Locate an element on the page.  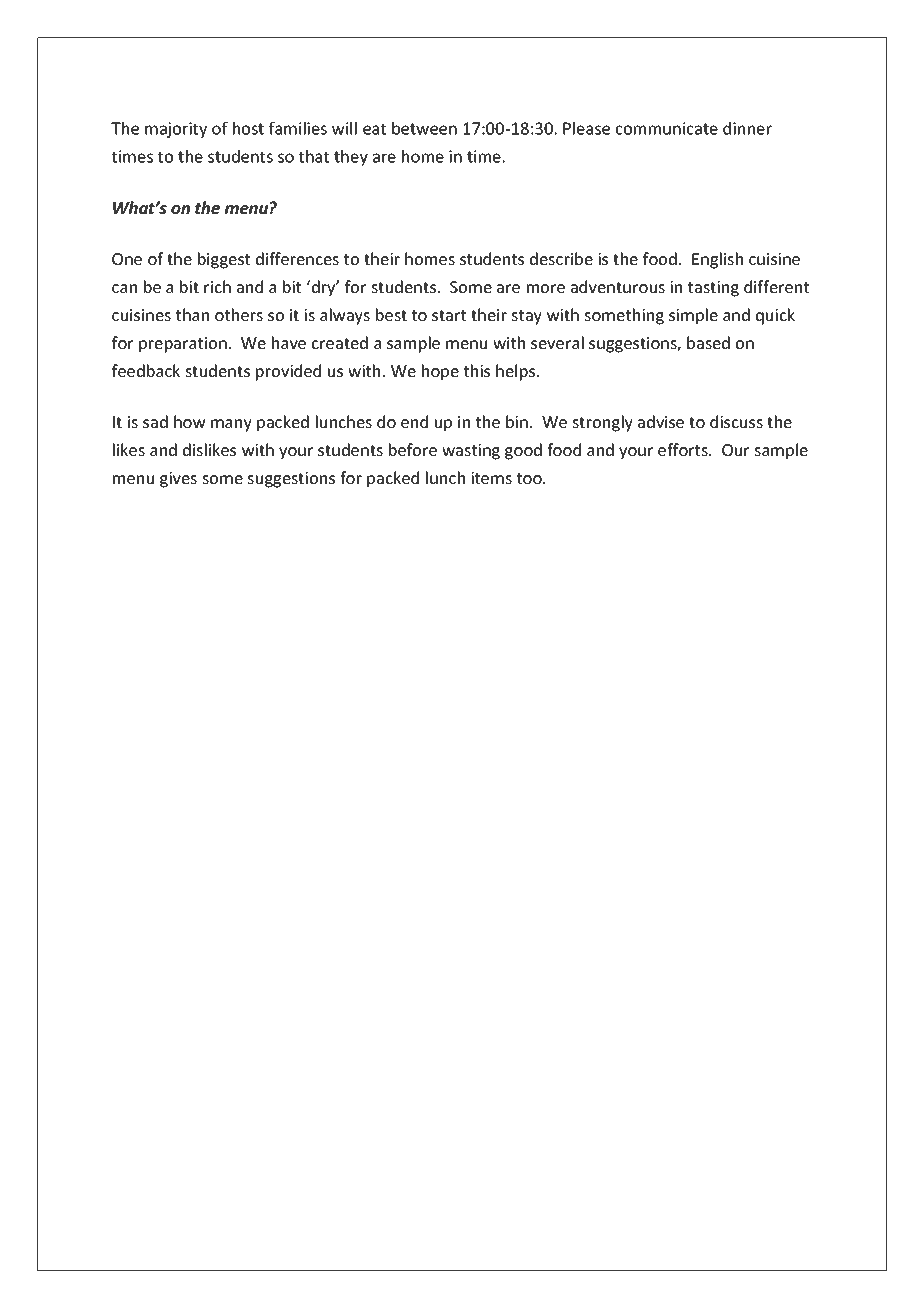
communicate is located at coordinates (667, 128).
